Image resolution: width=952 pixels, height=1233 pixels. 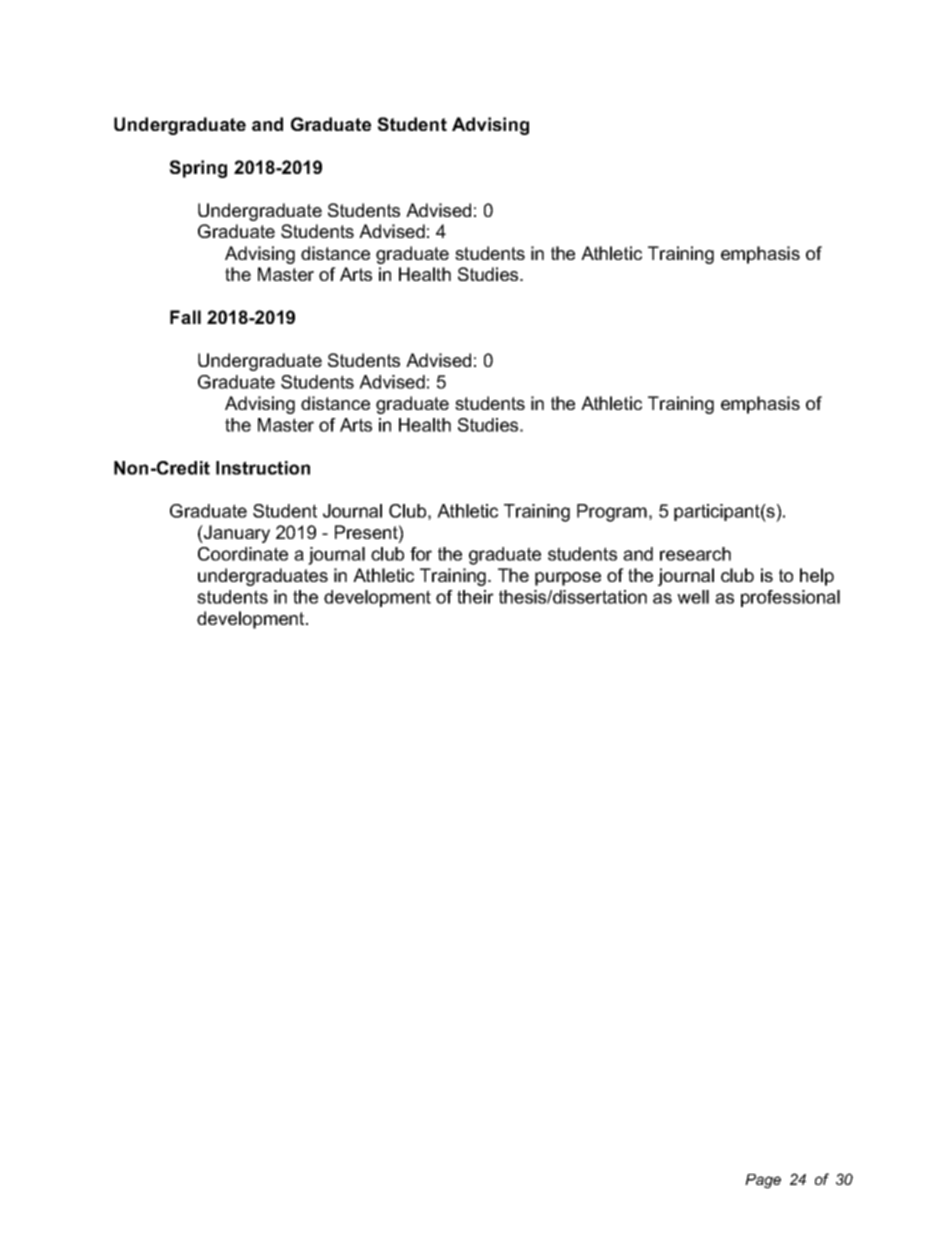 What do you see at coordinates (243, 554) in the image?
I see `Coordinate` at bounding box center [243, 554].
